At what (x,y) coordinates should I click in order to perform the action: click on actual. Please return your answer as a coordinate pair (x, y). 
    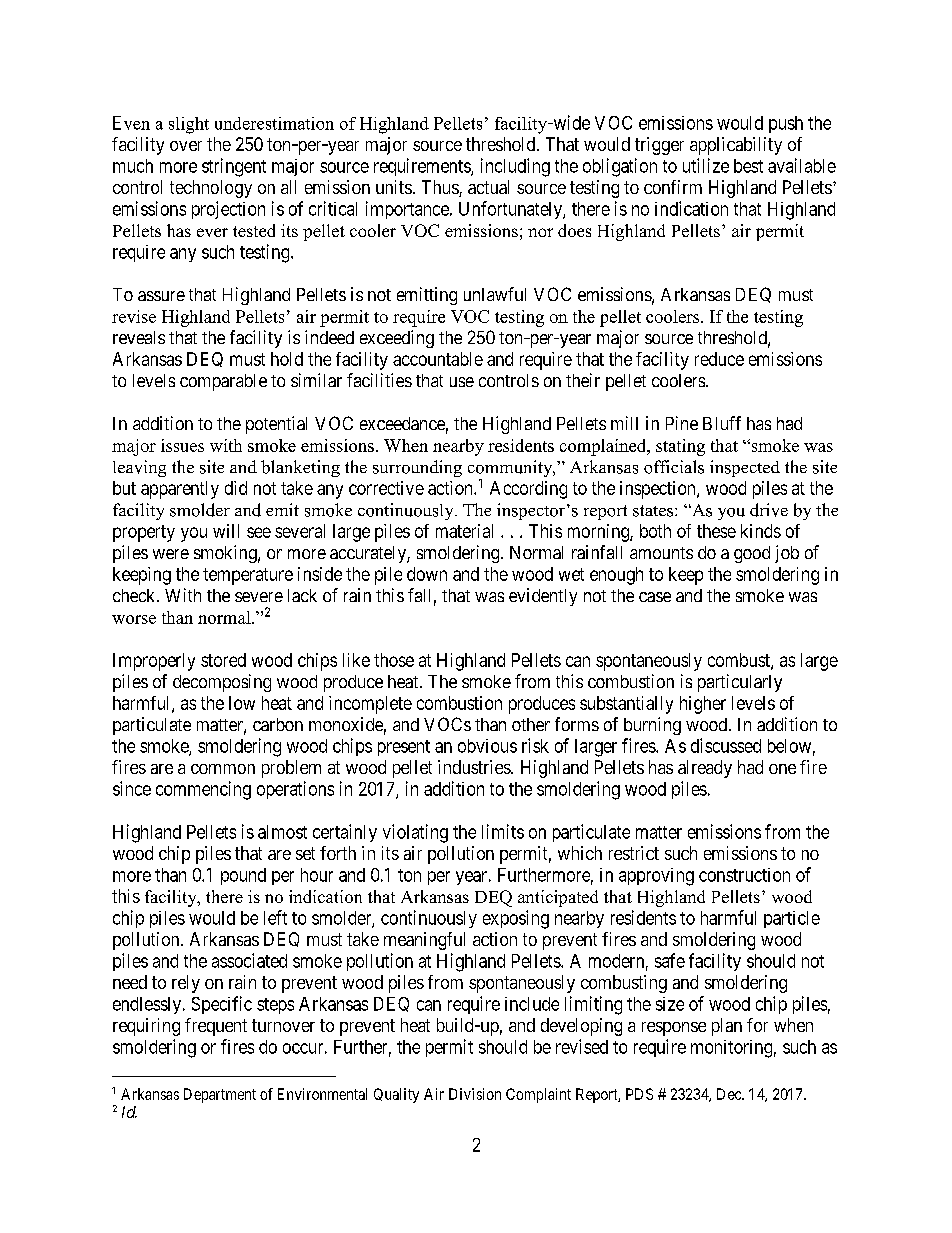
    Looking at the image, I should click on (488, 187).
